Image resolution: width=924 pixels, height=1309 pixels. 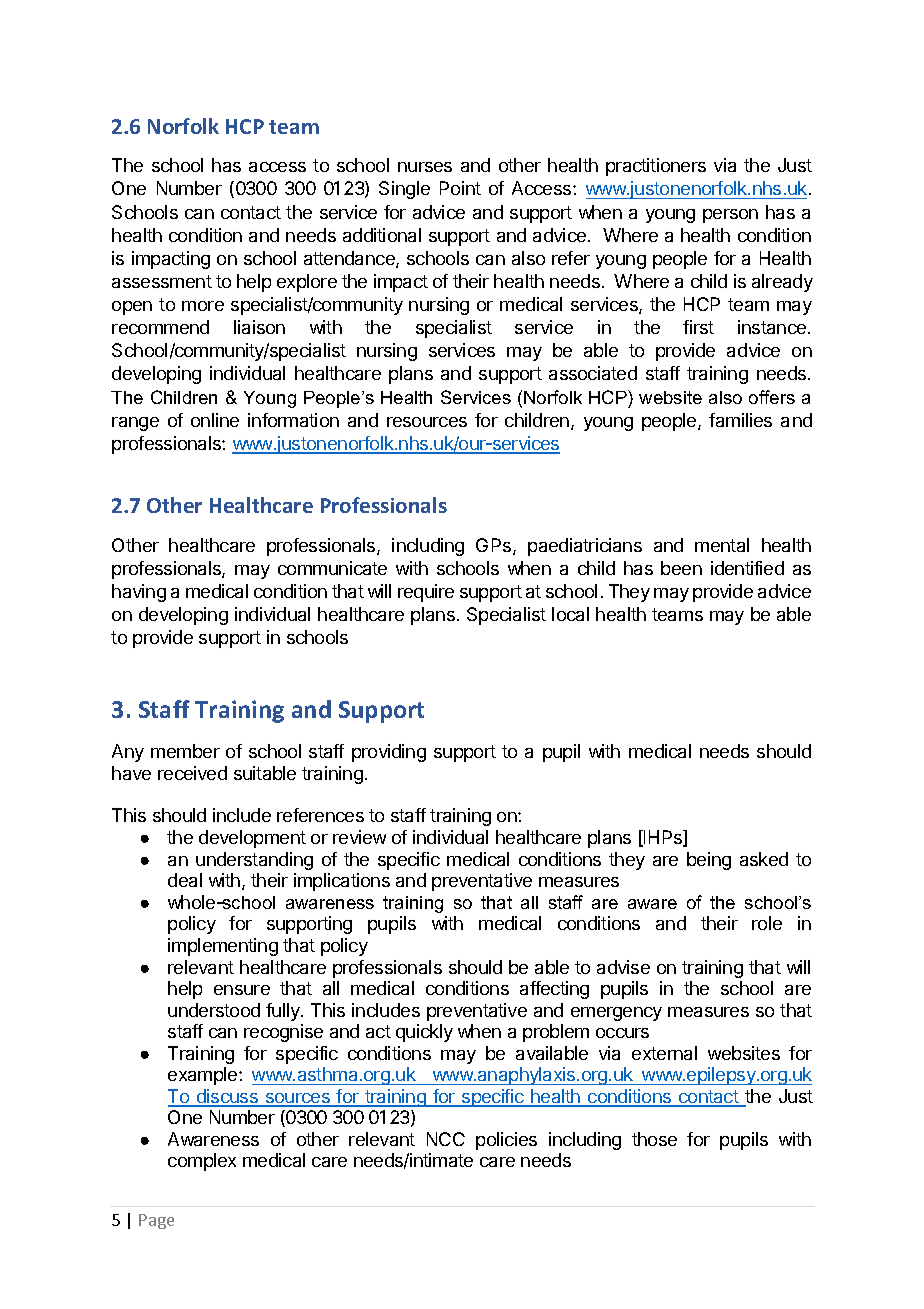 I want to click on deal, so click(x=185, y=880).
